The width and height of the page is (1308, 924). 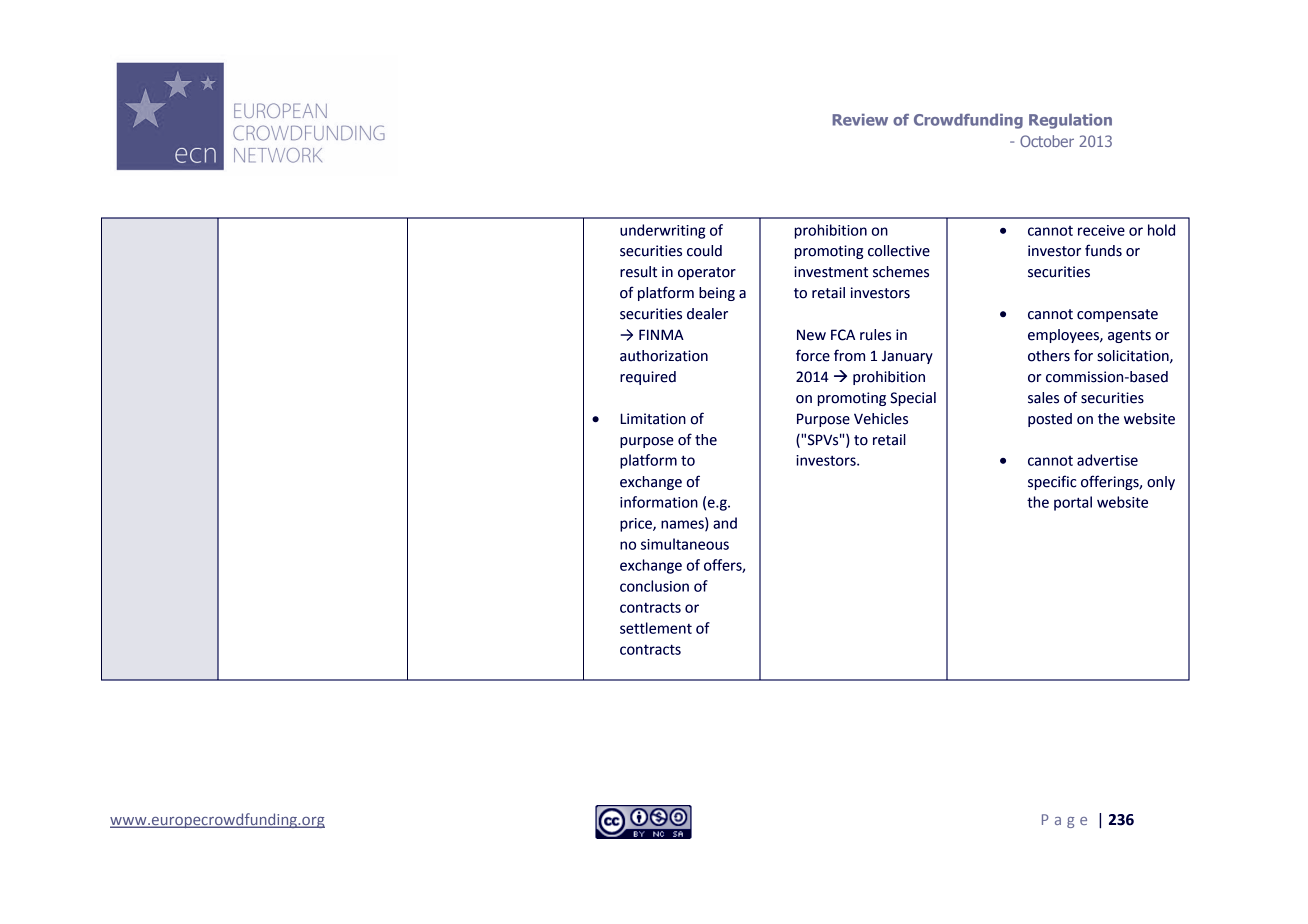 I want to click on conclusion, so click(x=654, y=586).
